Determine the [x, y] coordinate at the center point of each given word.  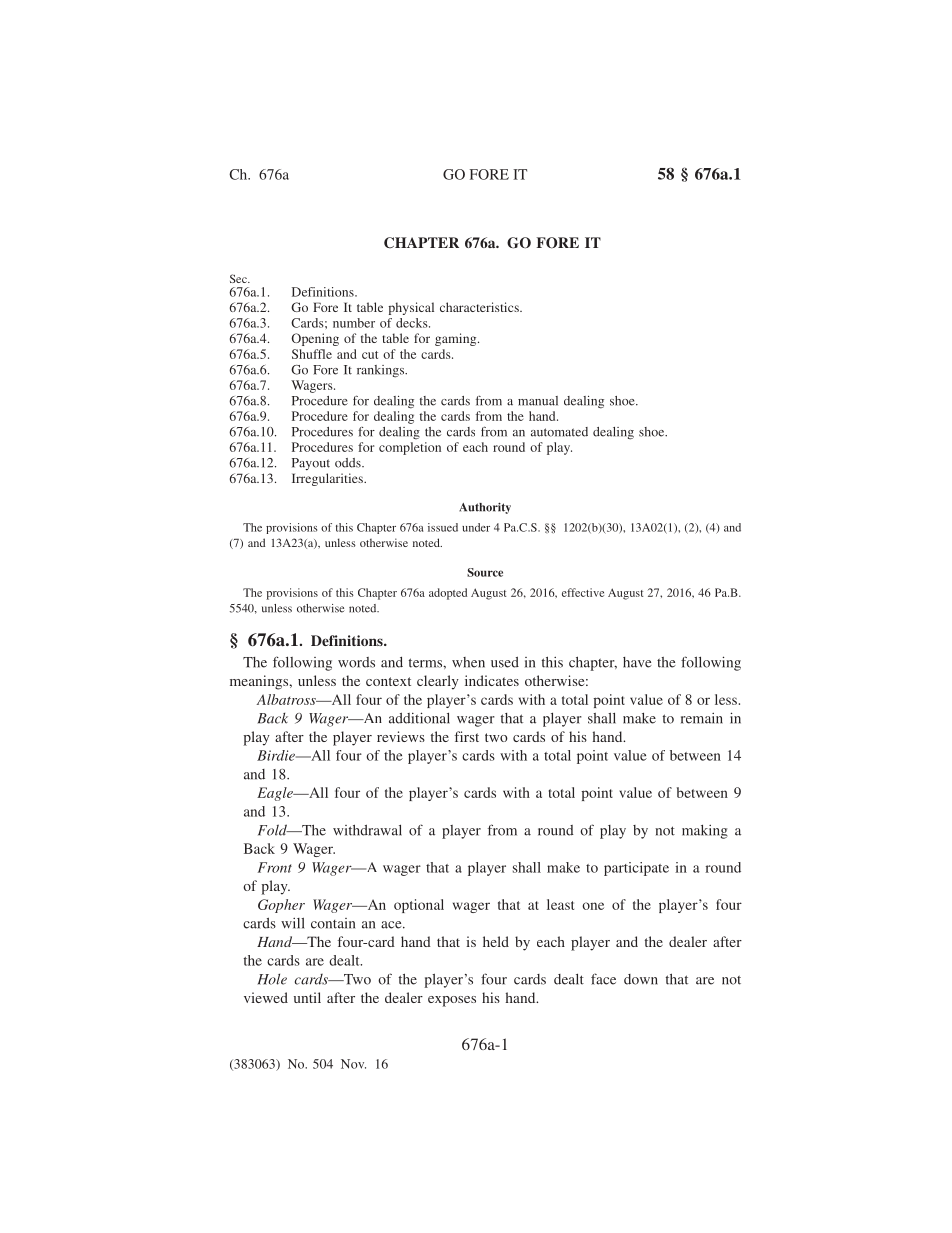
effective [583, 592]
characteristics [480, 307]
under [476, 527]
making [705, 832]
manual [538, 401]
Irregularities [328, 479]
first [467, 736]
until [307, 997]
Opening [315, 339]
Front [275, 867]
